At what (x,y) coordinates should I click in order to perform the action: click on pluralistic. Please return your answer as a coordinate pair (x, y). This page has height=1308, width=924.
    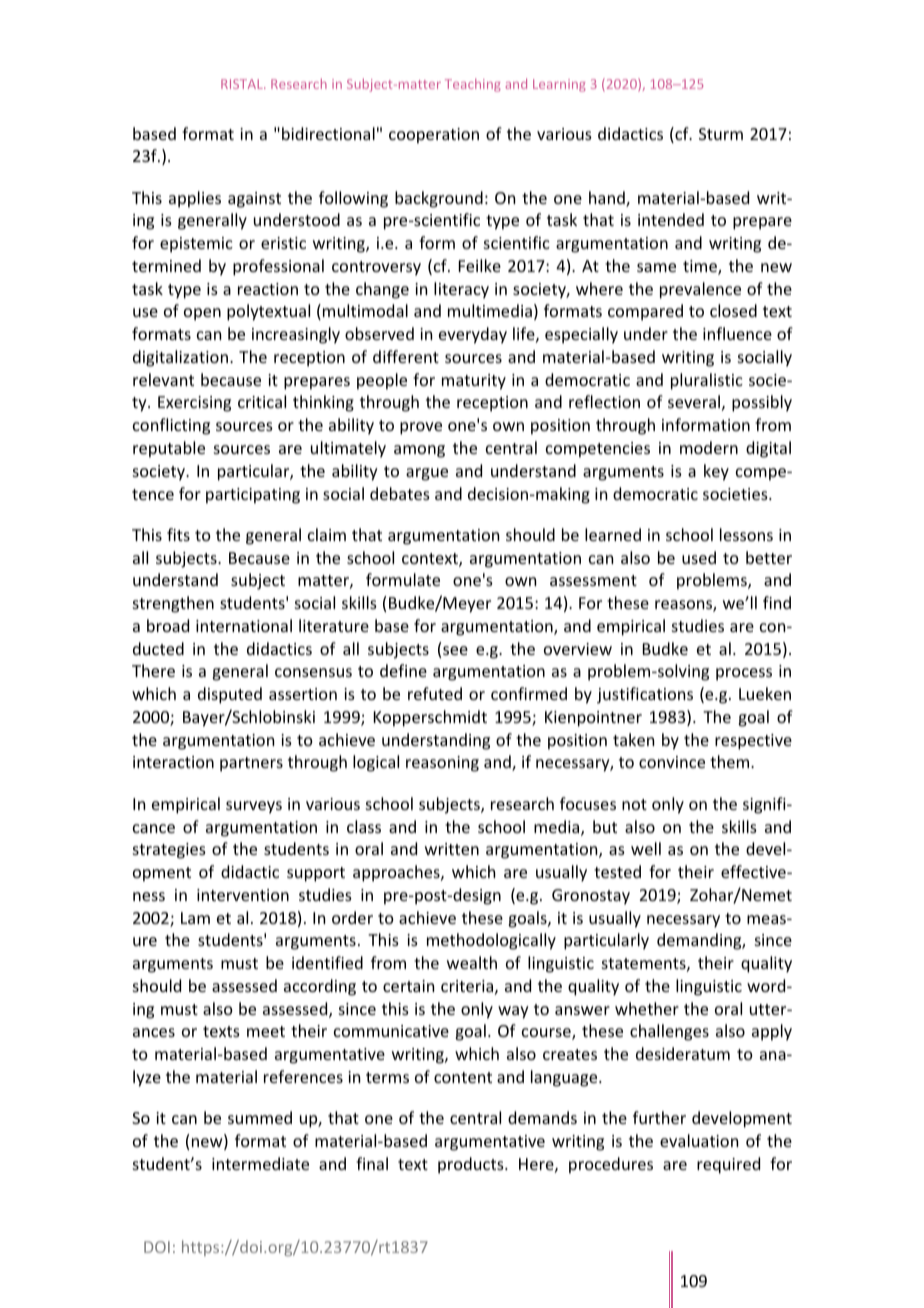
    Looking at the image, I should click on (707, 381).
